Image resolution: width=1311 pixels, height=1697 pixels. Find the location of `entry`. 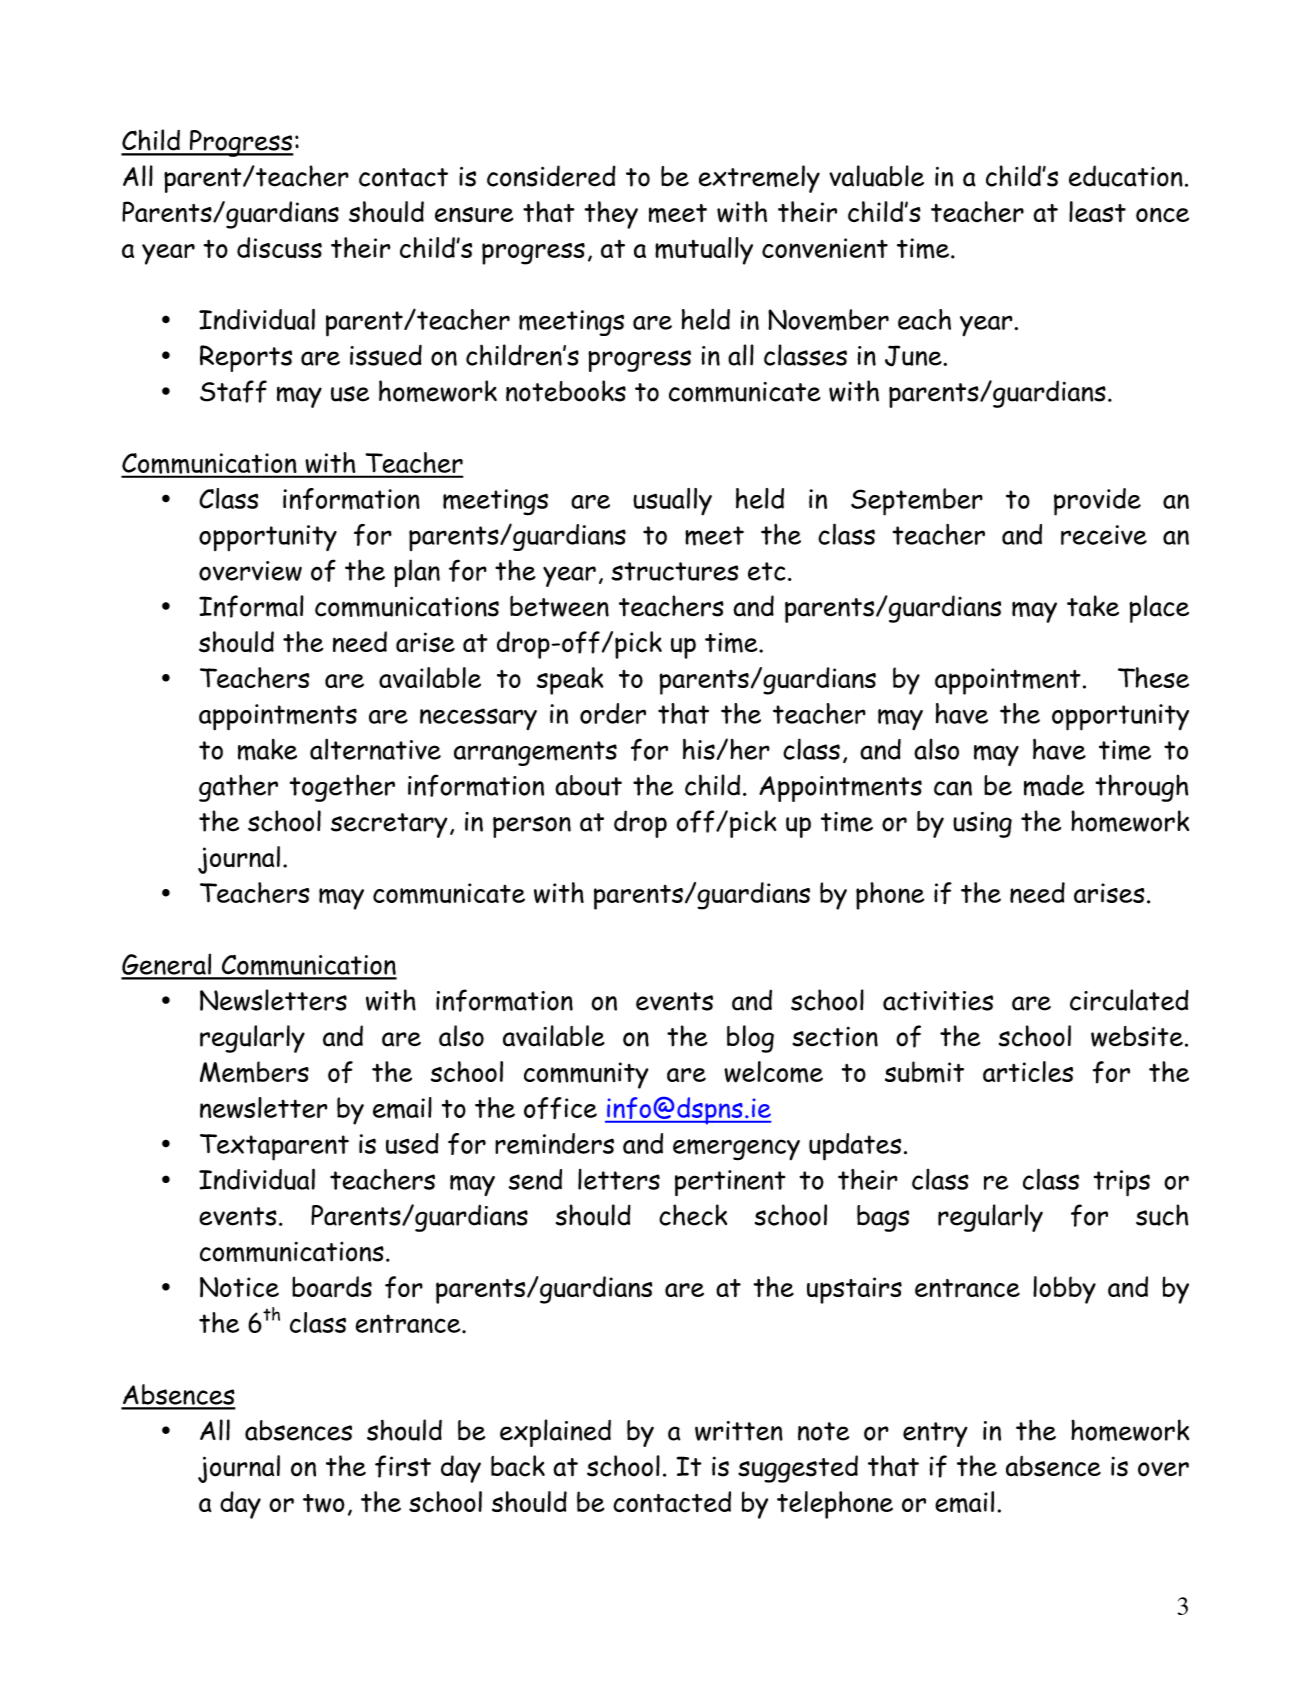

entry is located at coordinates (935, 1434).
